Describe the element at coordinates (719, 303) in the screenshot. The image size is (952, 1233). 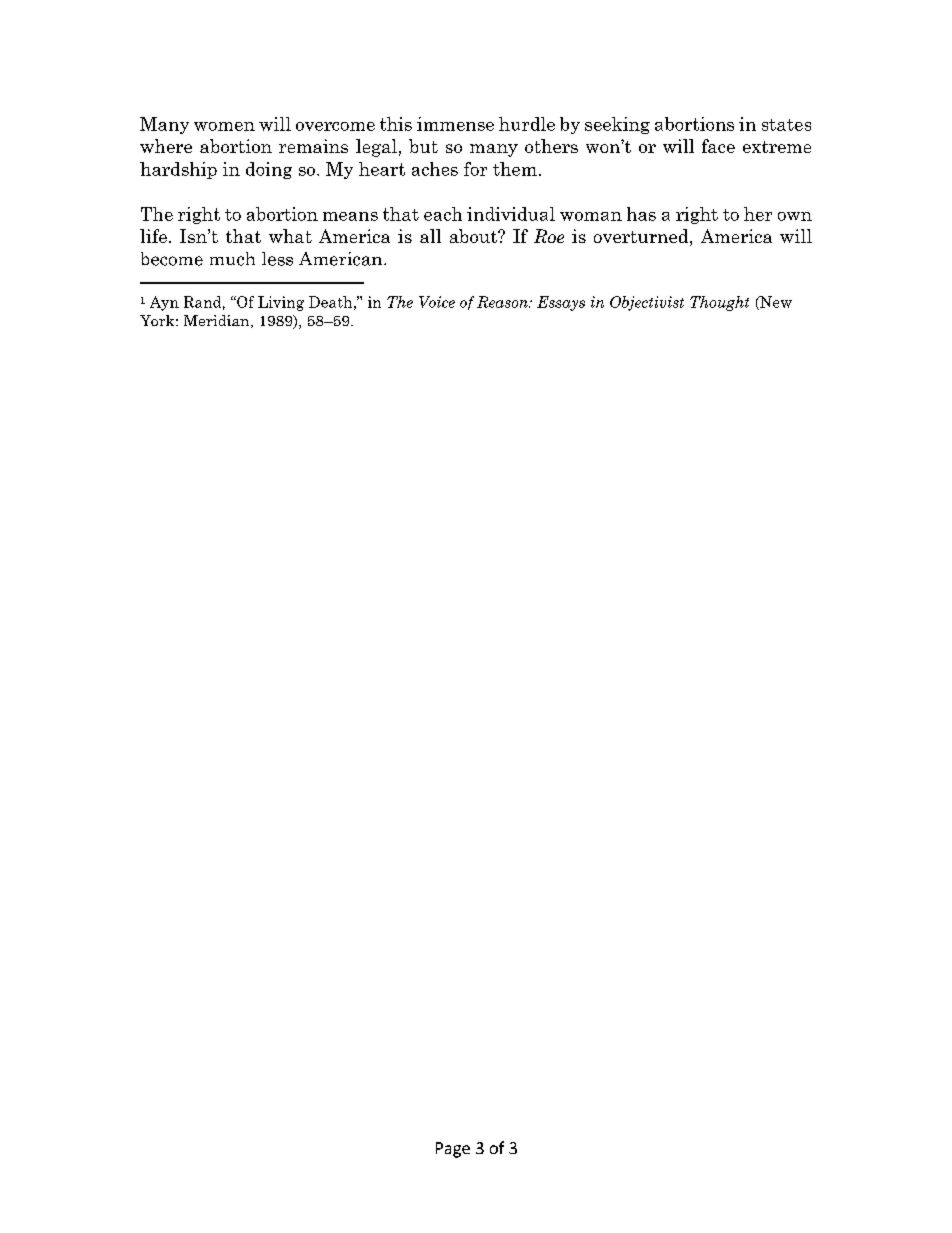
I see `Thought` at that location.
